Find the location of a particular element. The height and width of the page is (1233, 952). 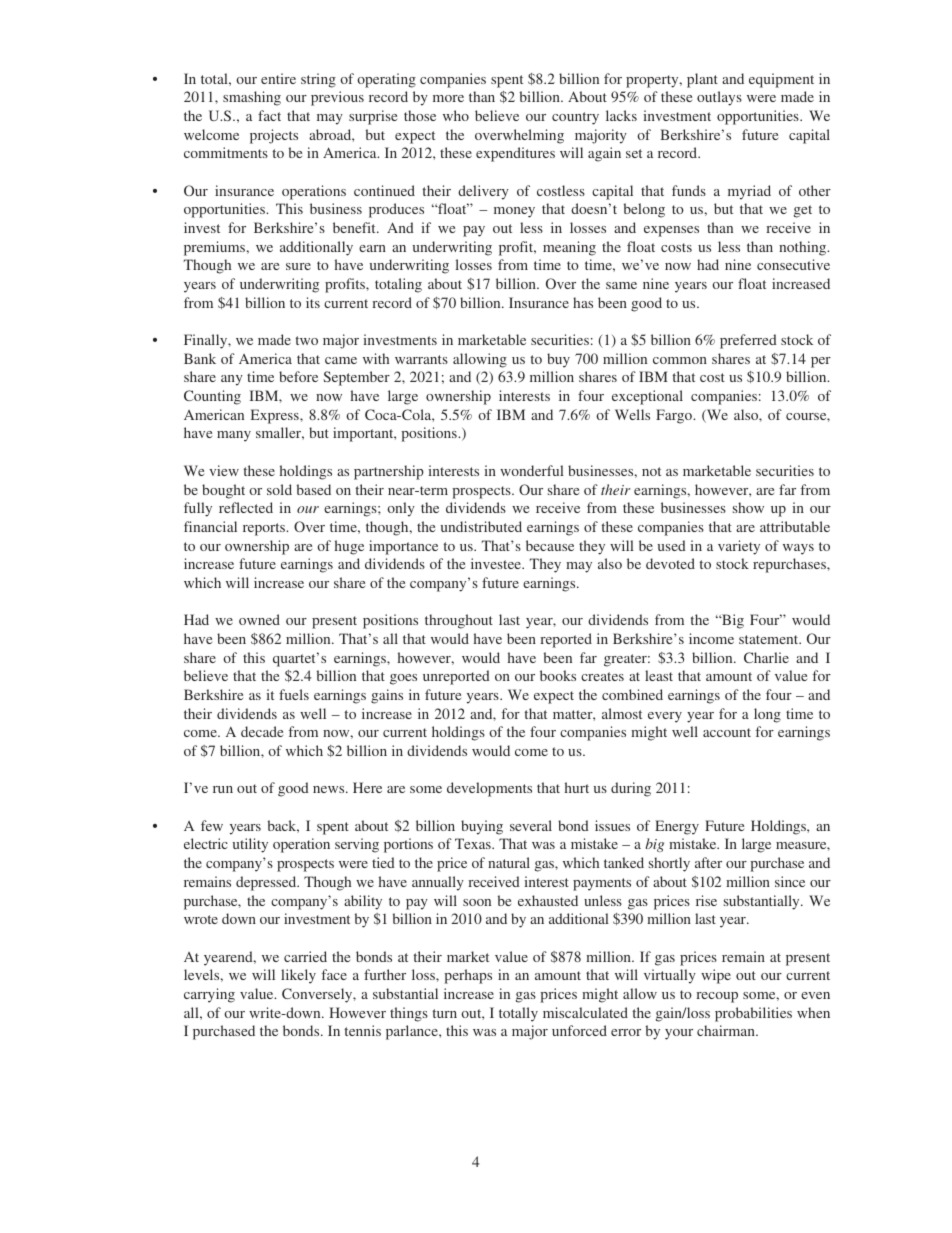

variety is located at coordinates (739, 547).
